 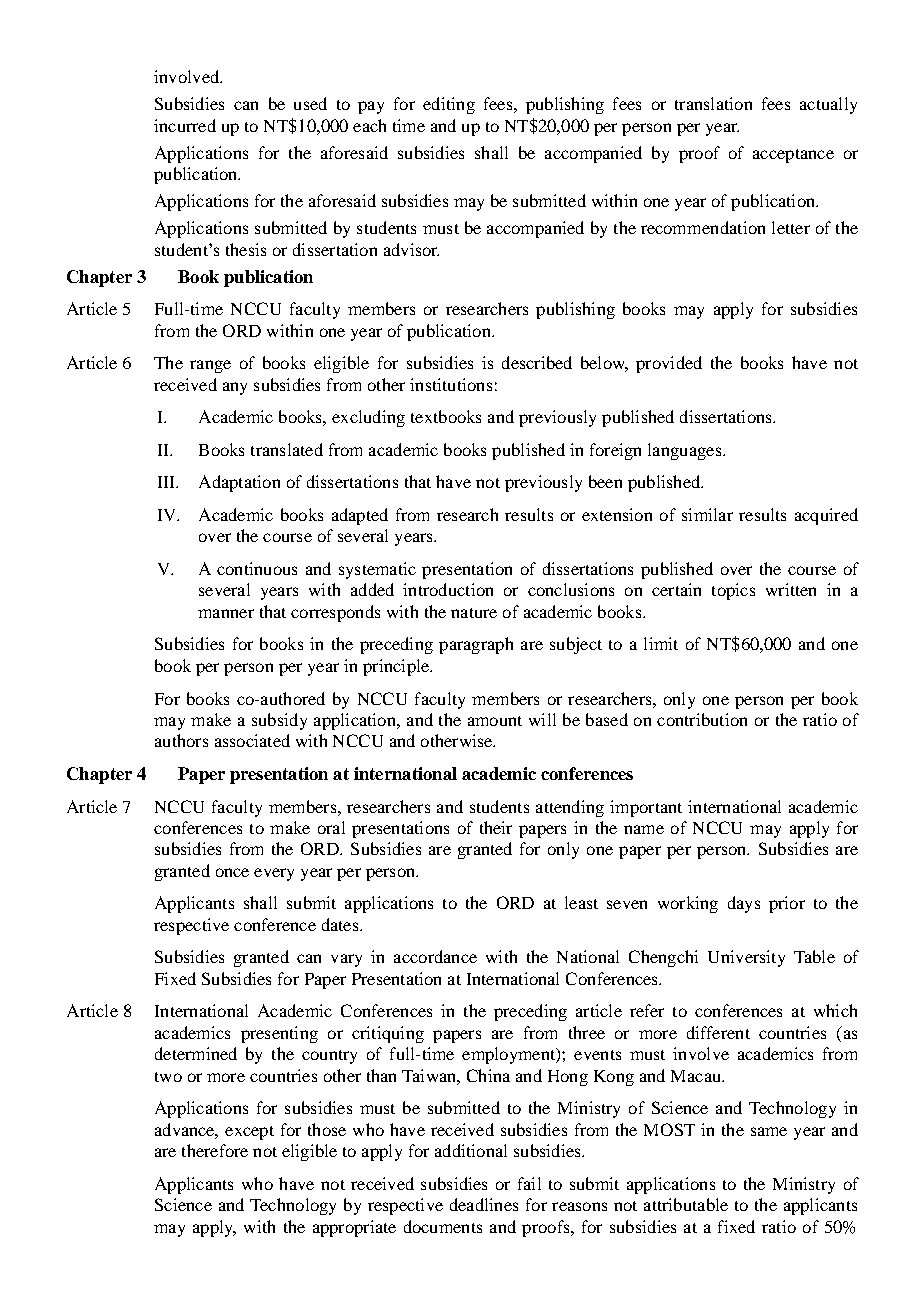 I want to click on similar, so click(x=707, y=514).
